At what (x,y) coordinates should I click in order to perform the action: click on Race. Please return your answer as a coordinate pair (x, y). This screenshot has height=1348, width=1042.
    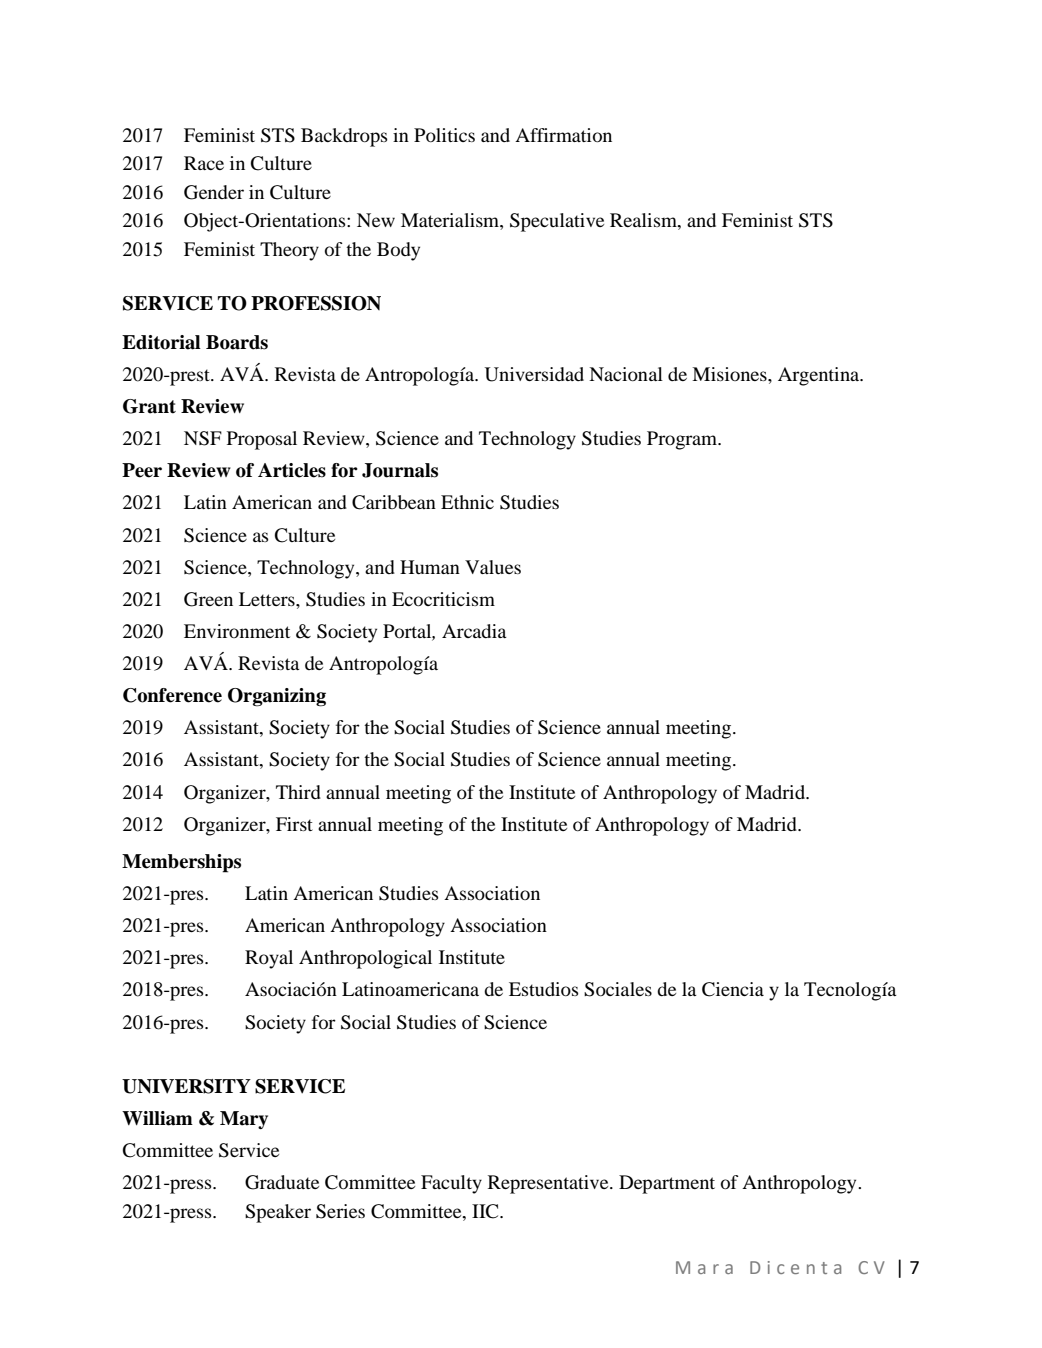
    Looking at the image, I should click on (204, 163).
